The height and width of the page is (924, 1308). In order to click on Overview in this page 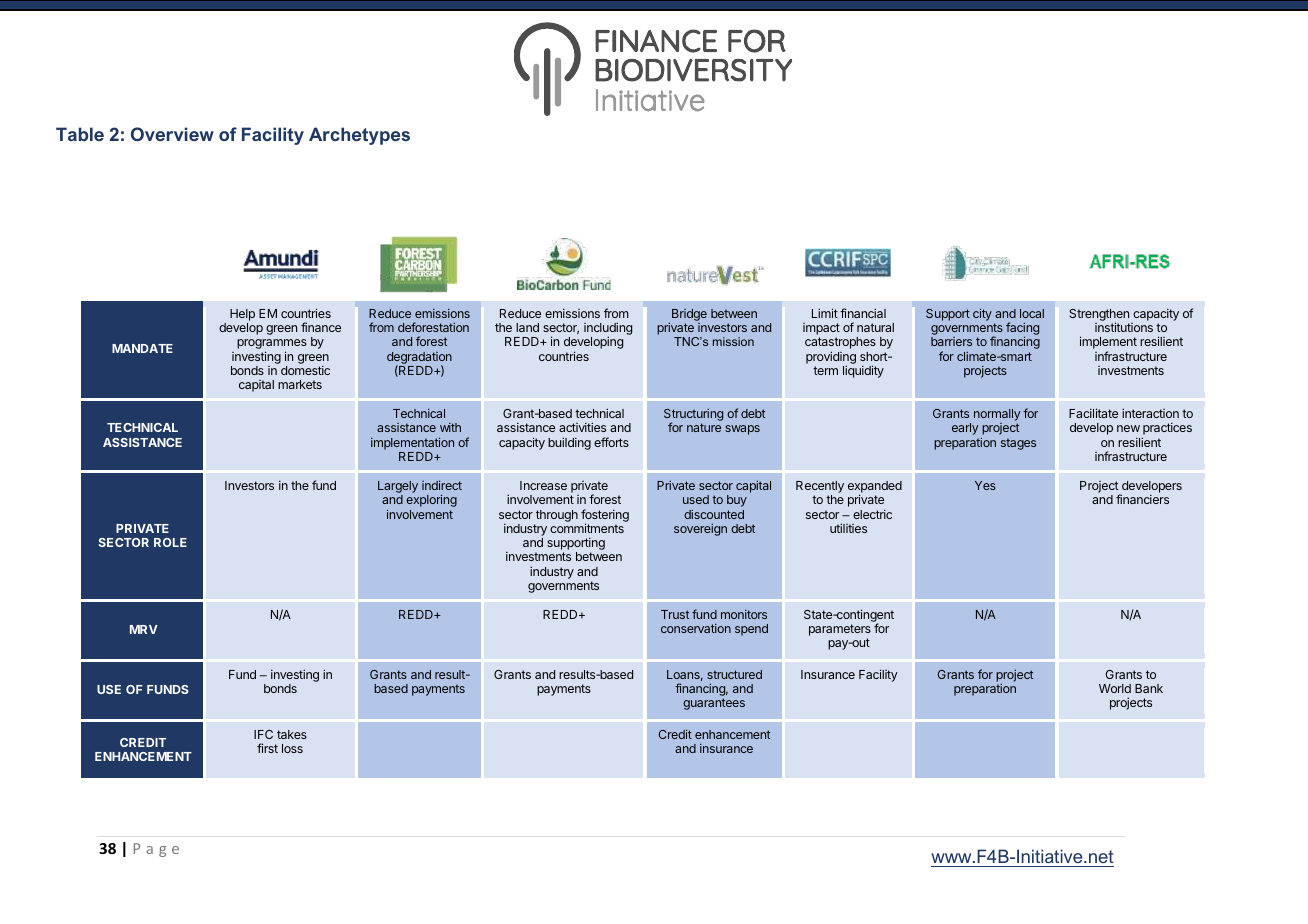, I will do `click(172, 134)`.
